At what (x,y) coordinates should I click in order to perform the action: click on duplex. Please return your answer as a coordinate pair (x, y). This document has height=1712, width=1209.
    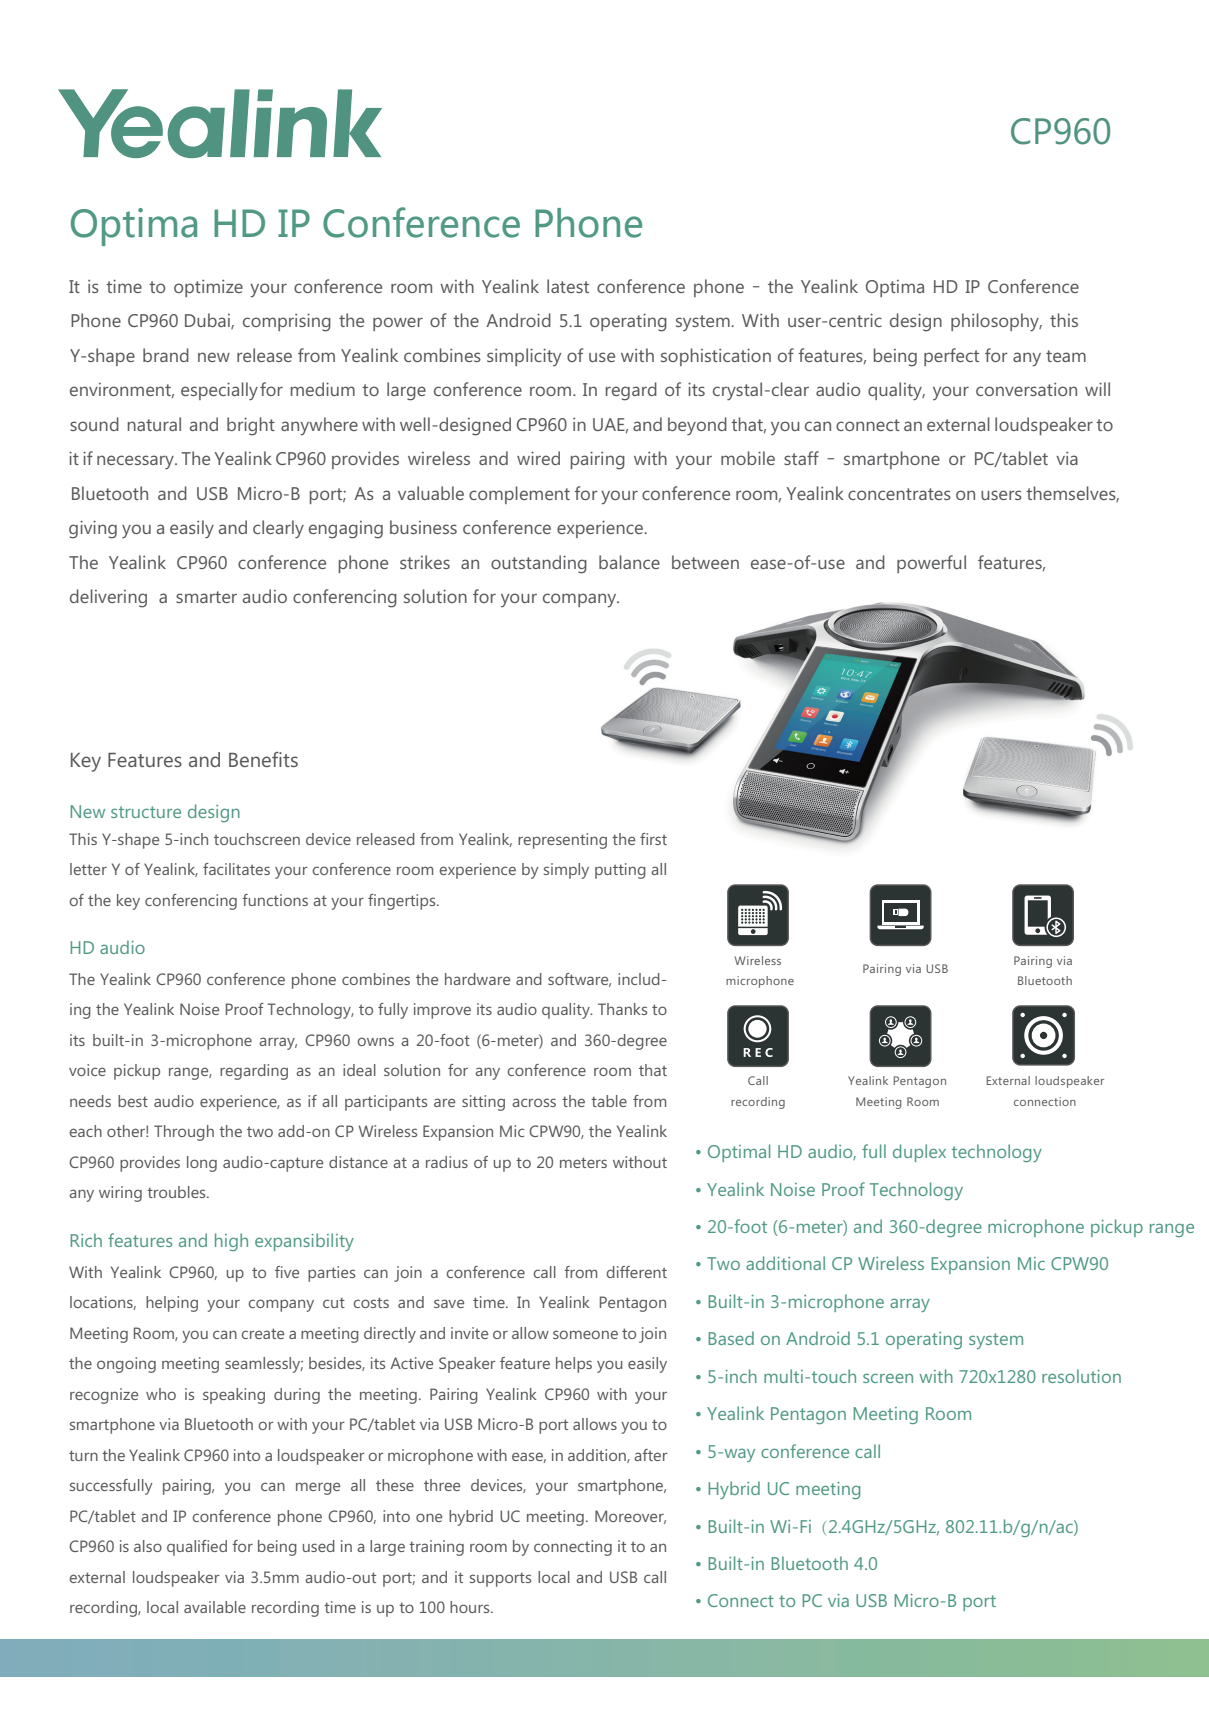
    Looking at the image, I should click on (919, 1153).
